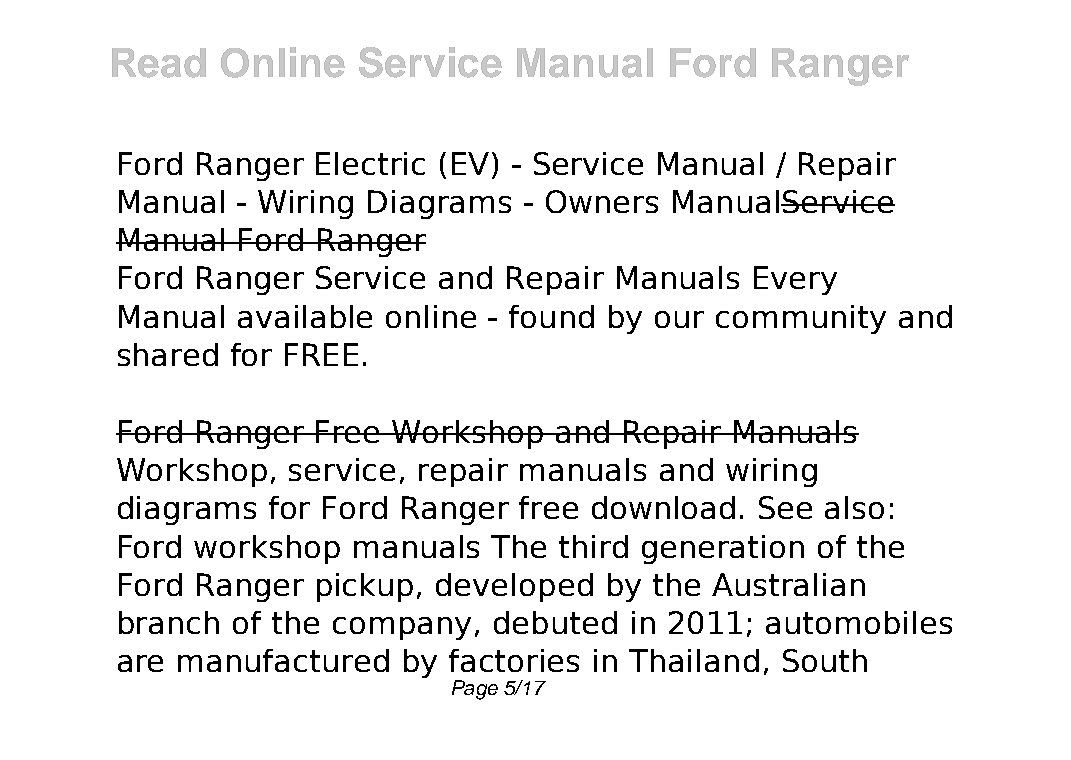 The width and height of the screenshot is (1071, 760). Describe the element at coordinates (514, 660) in the screenshot. I see `factories` at that location.
